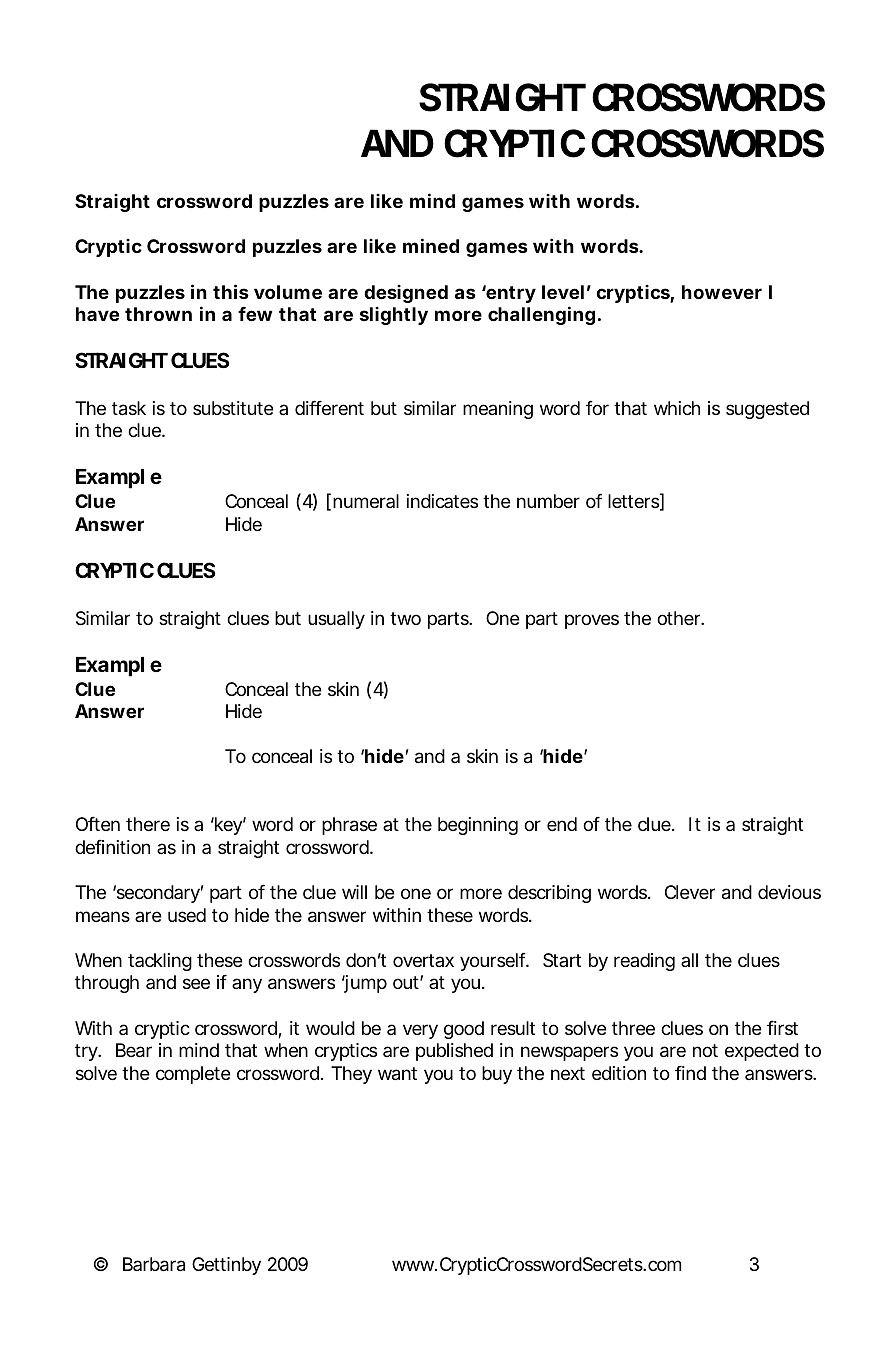 Image resolution: width=896 pixels, height=1350 pixels. What do you see at coordinates (154, 1264) in the screenshot?
I see `Barbara` at bounding box center [154, 1264].
